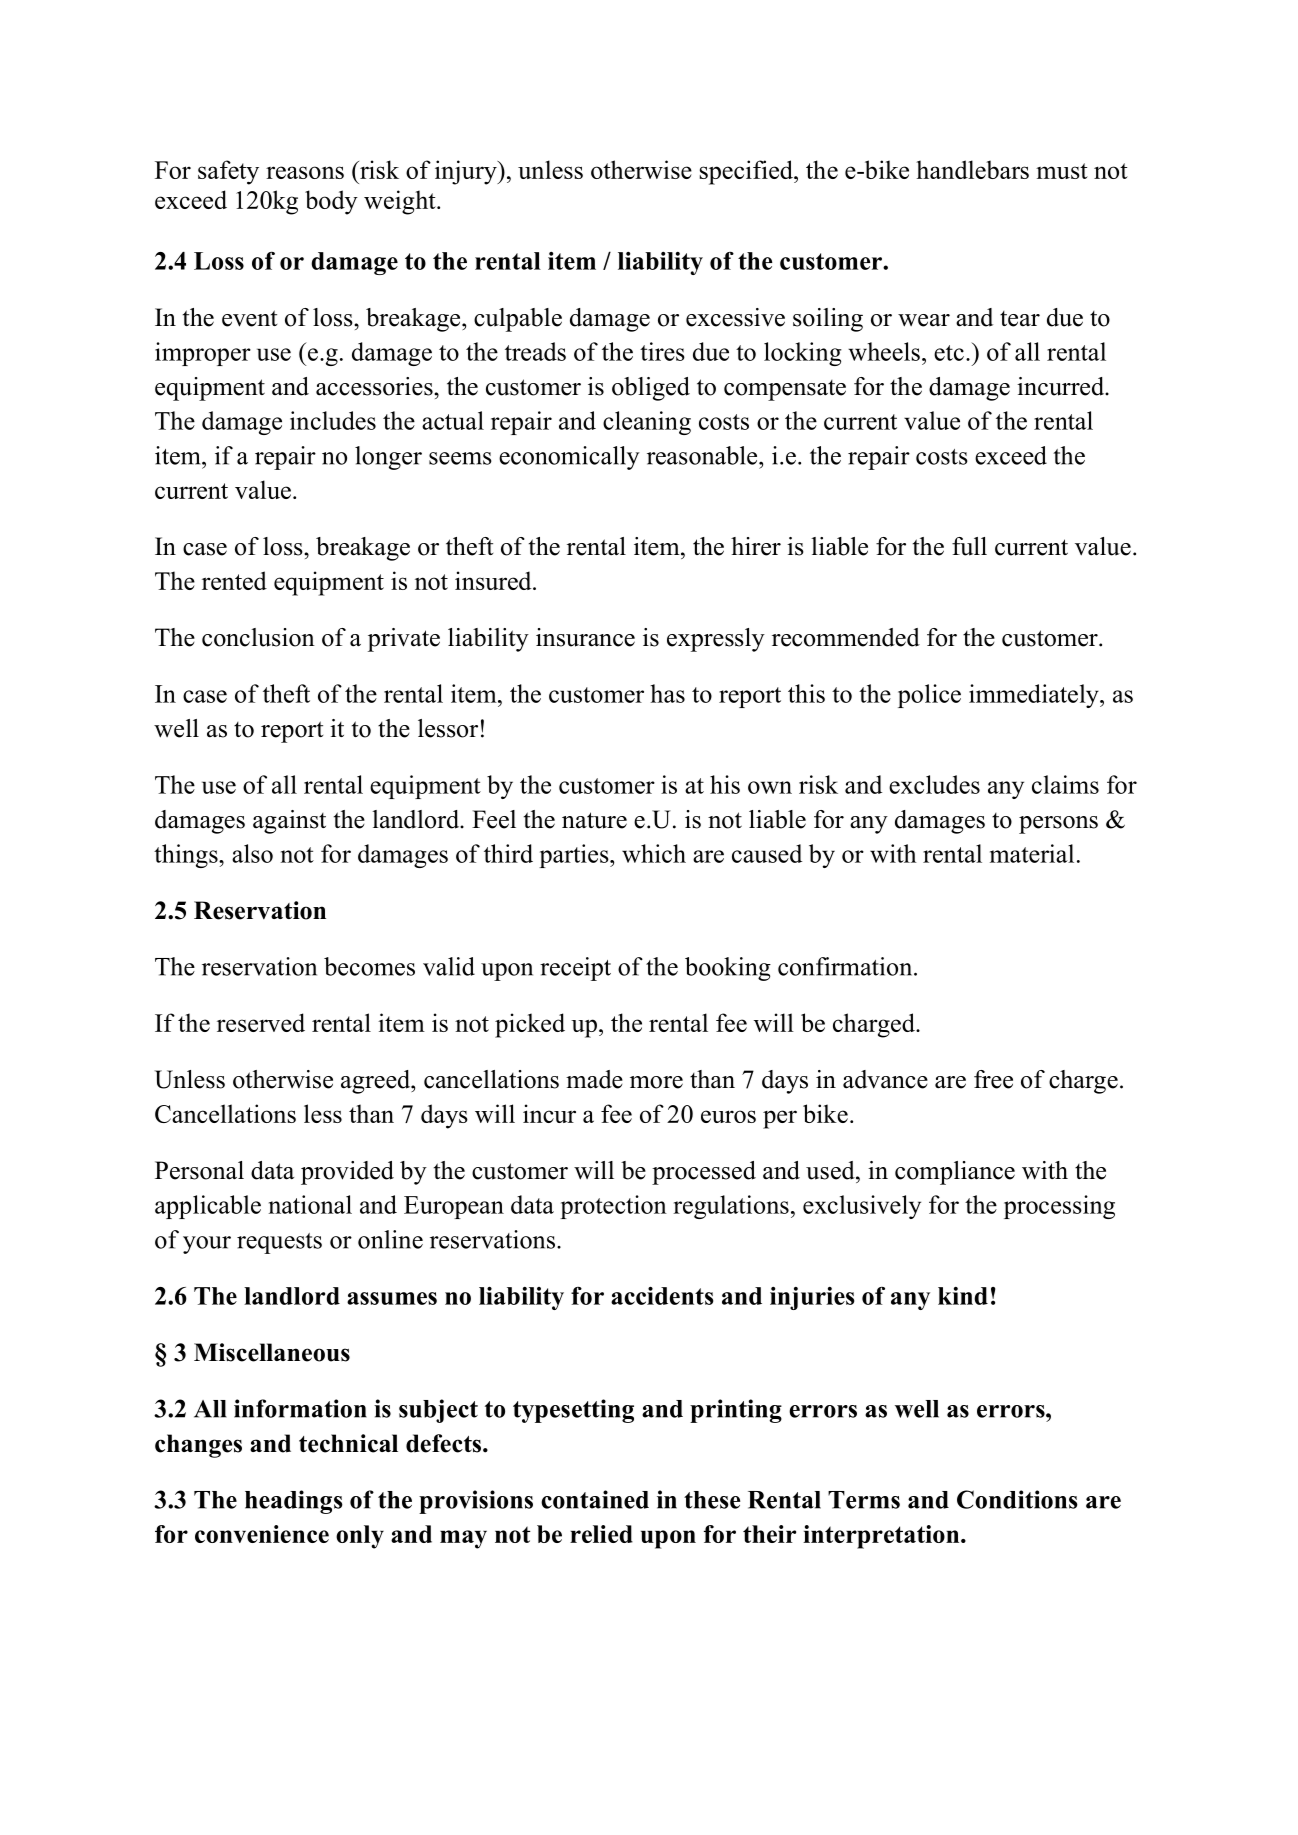 The image size is (1298, 1835). I want to click on which, so click(654, 853).
